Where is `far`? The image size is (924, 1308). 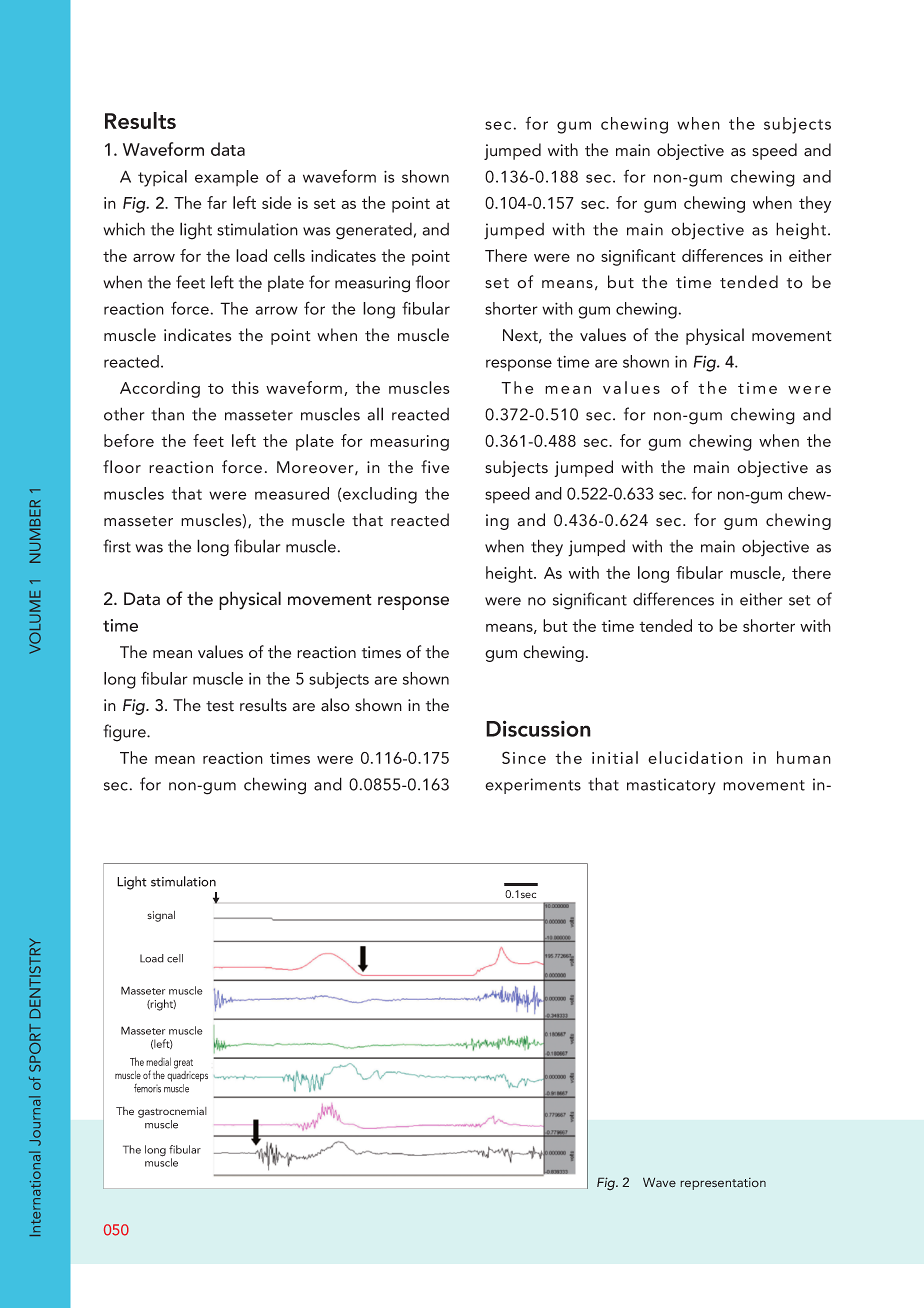
far is located at coordinates (217, 202).
